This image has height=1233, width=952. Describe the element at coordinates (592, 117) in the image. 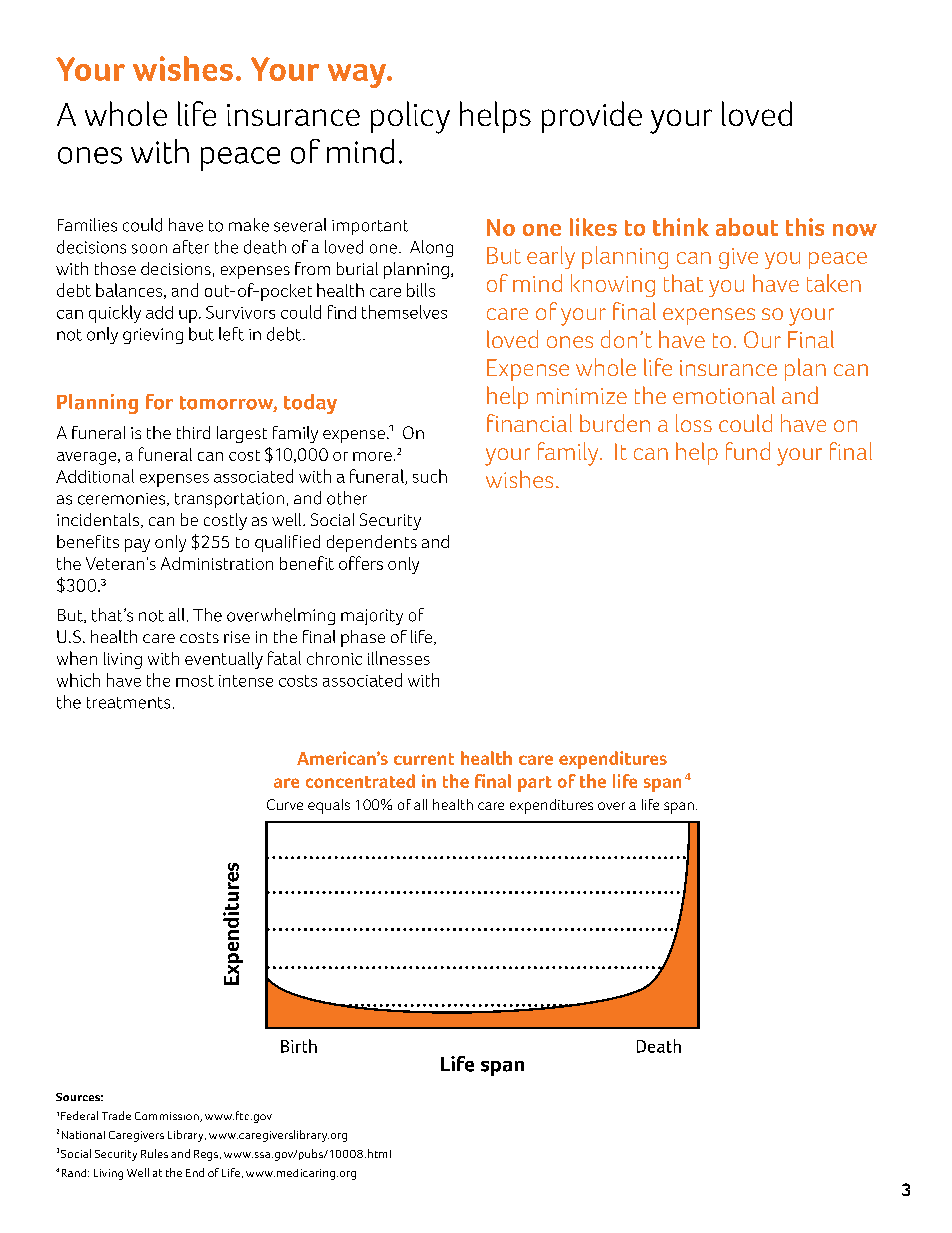

I see `provide` at that location.
